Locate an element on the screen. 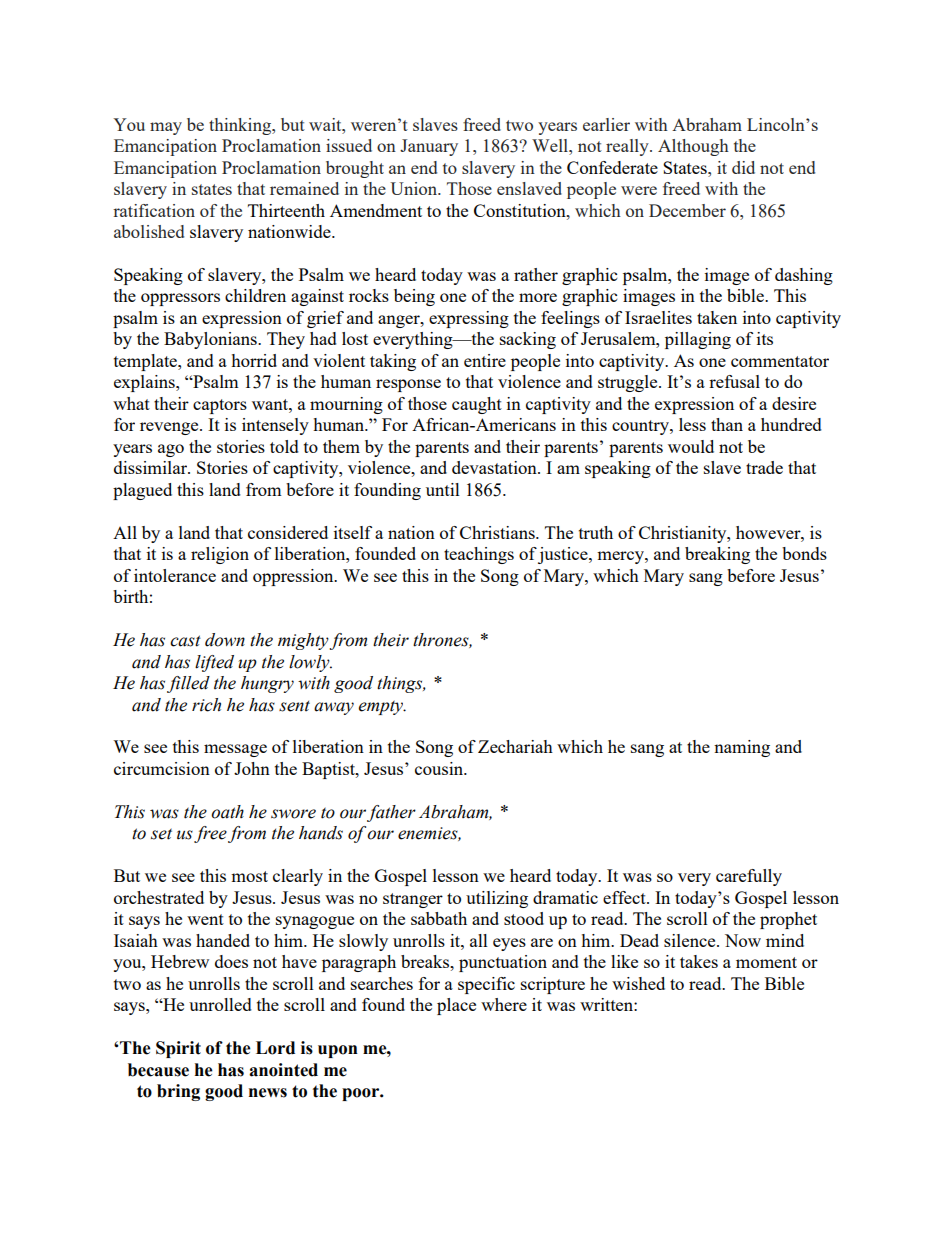 The image size is (952, 1233). down is located at coordinates (225, 640).
